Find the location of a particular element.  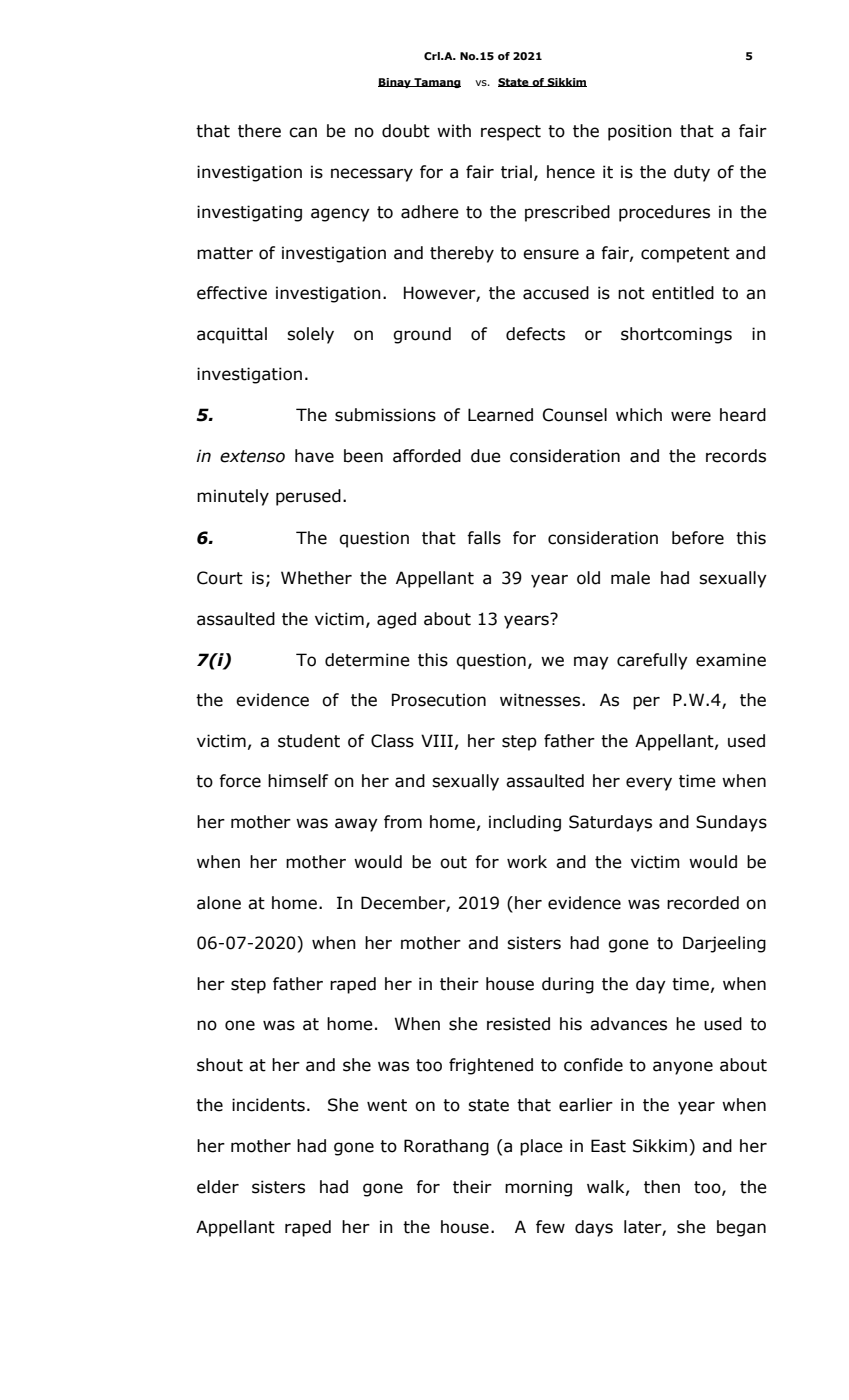

elder is located at coordinates (218, 1187).
